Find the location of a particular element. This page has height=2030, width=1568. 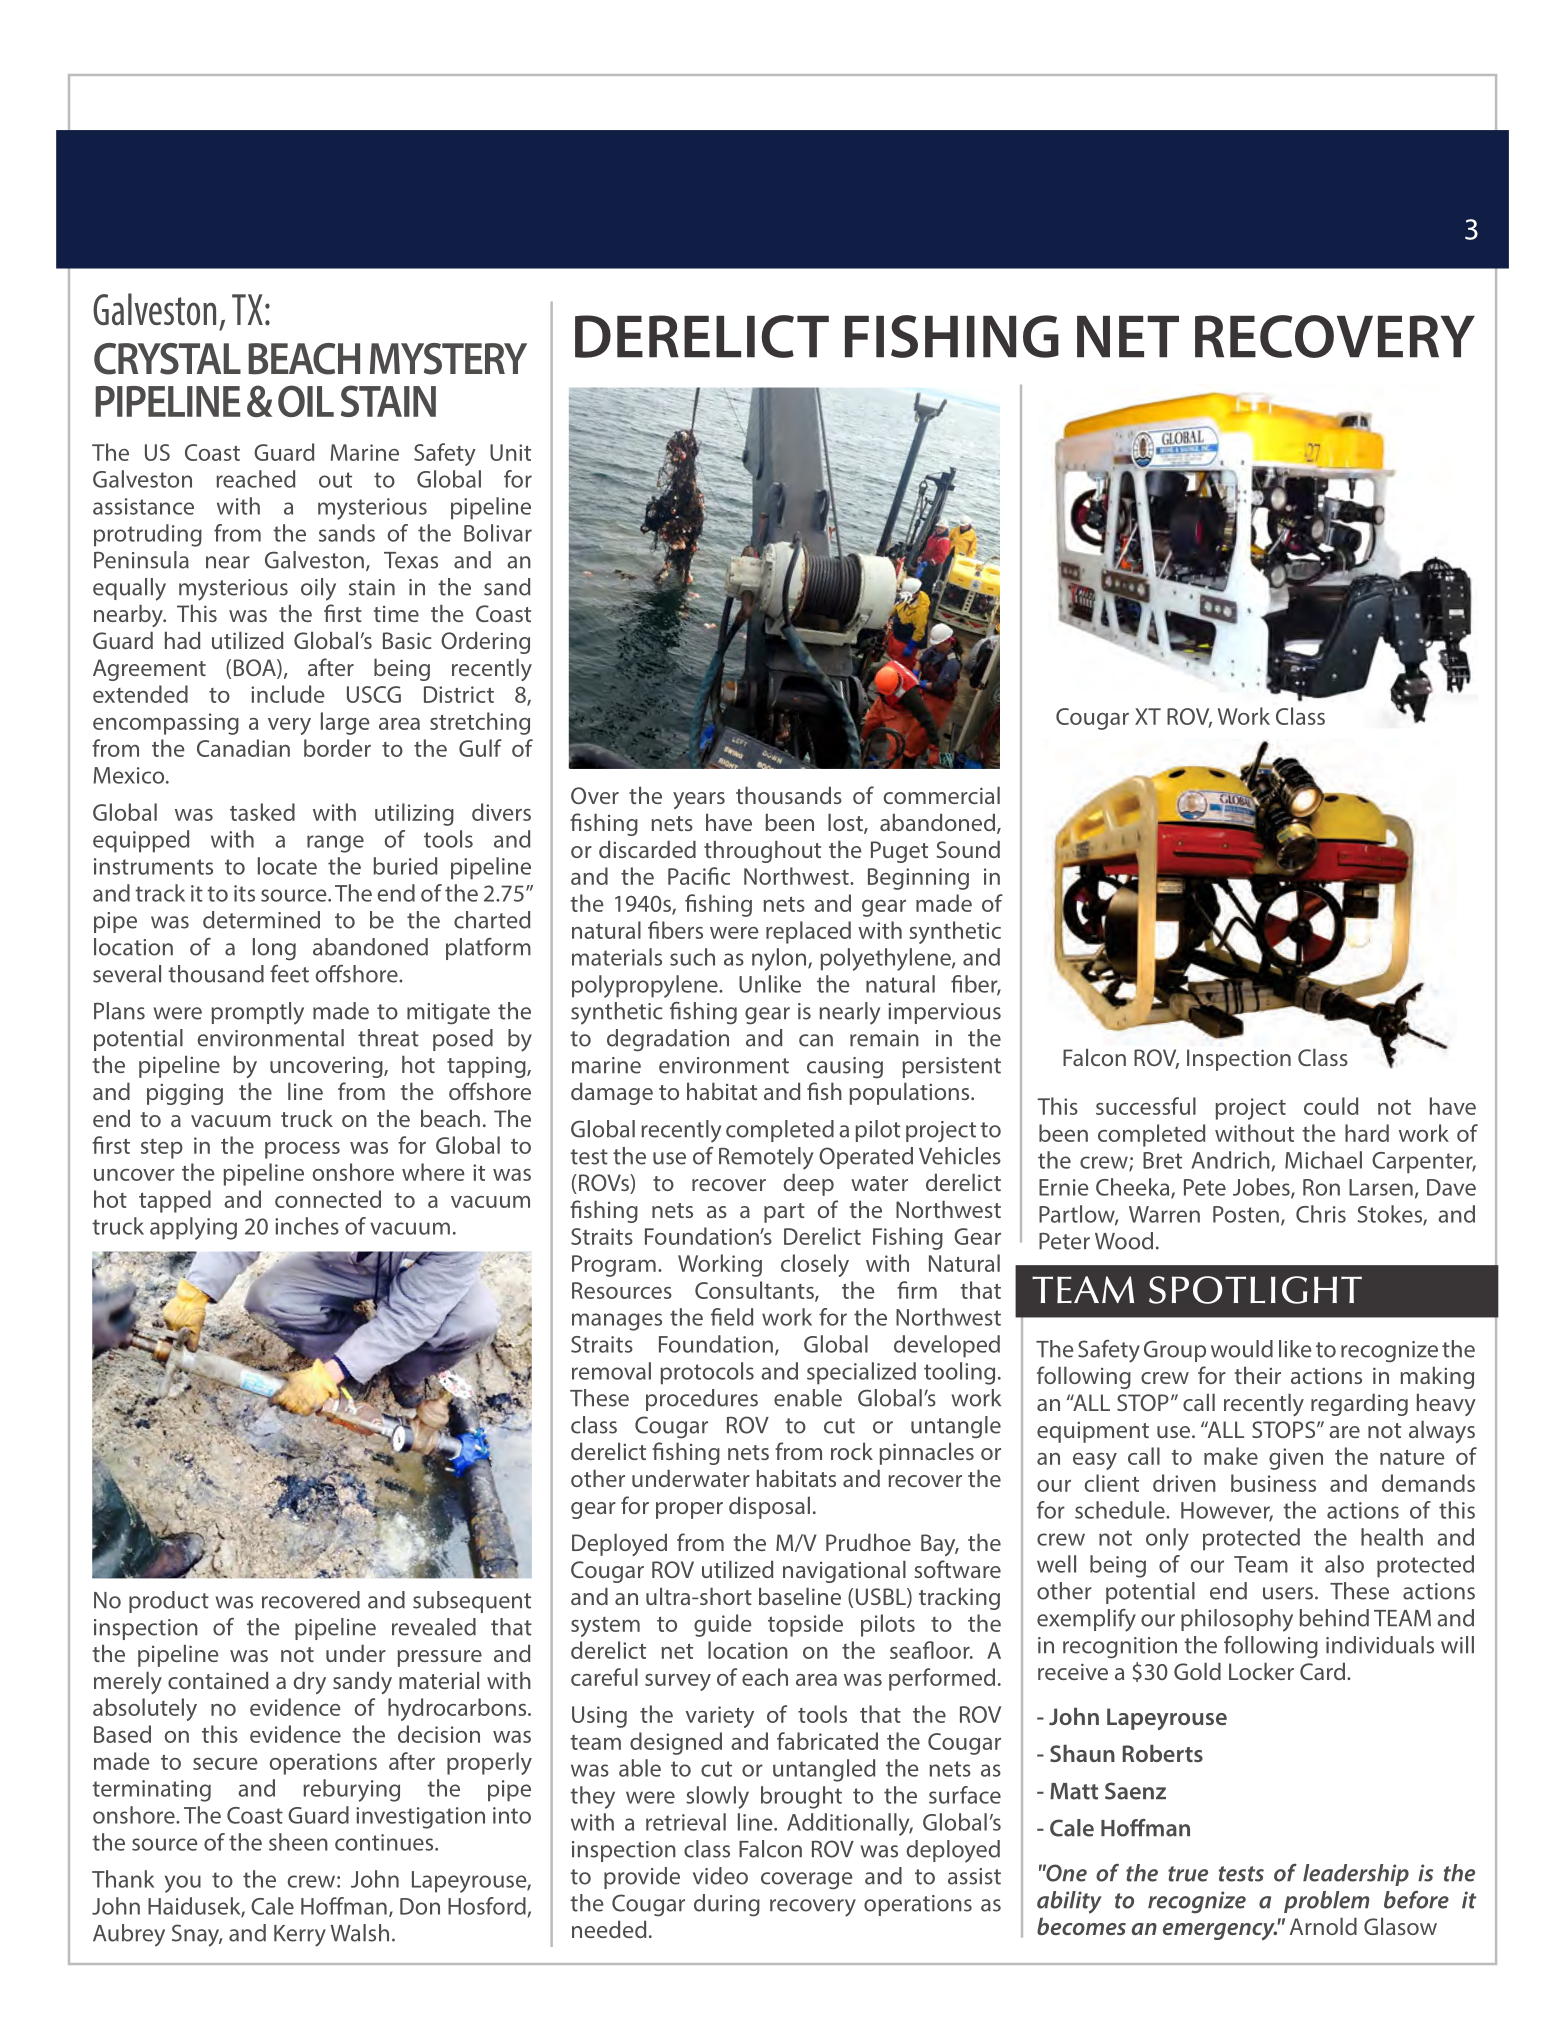

product is located at coordinates (169, 1602).
